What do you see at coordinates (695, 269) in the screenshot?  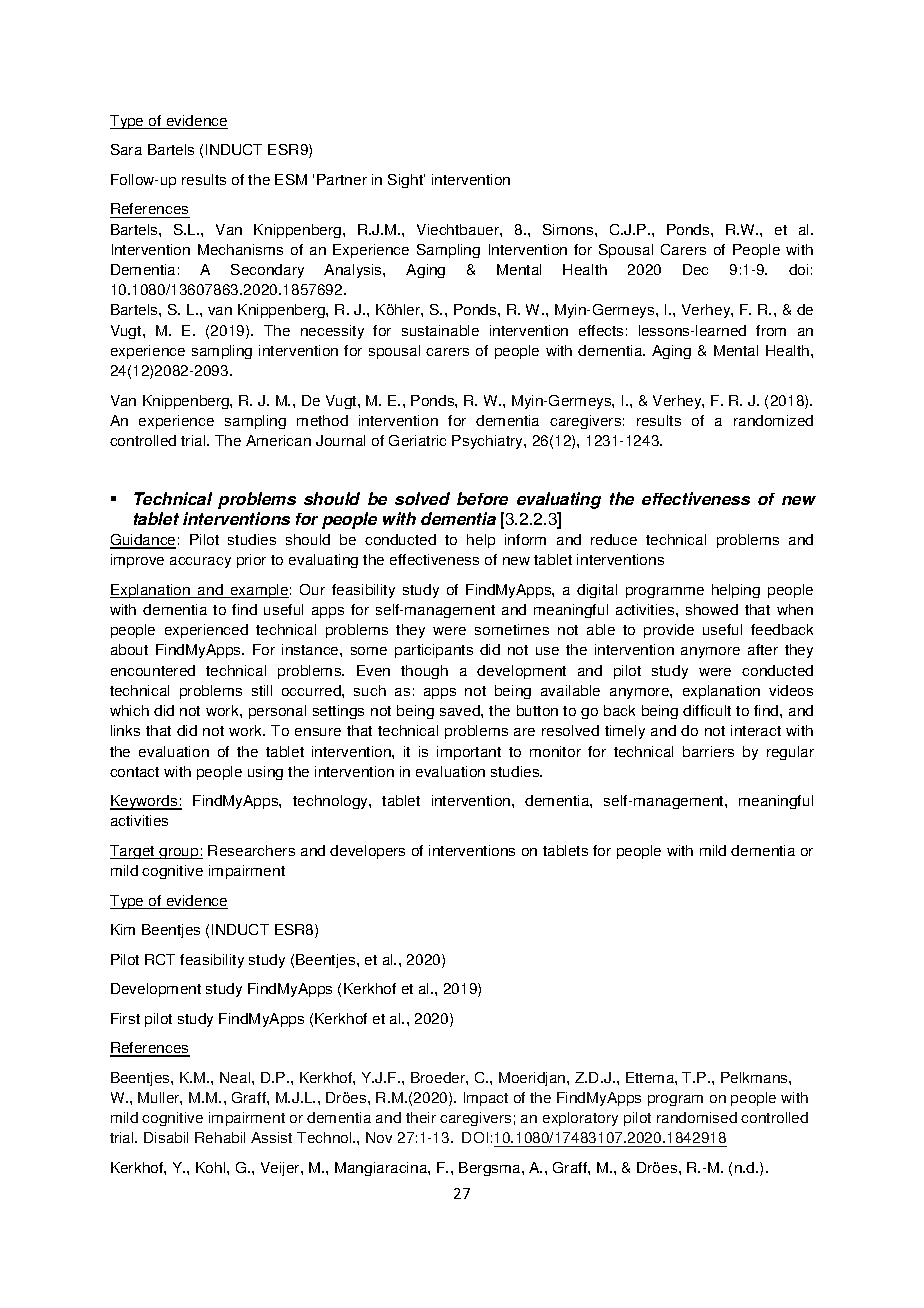 I see `Dec` at bounding box center [695, 269].
